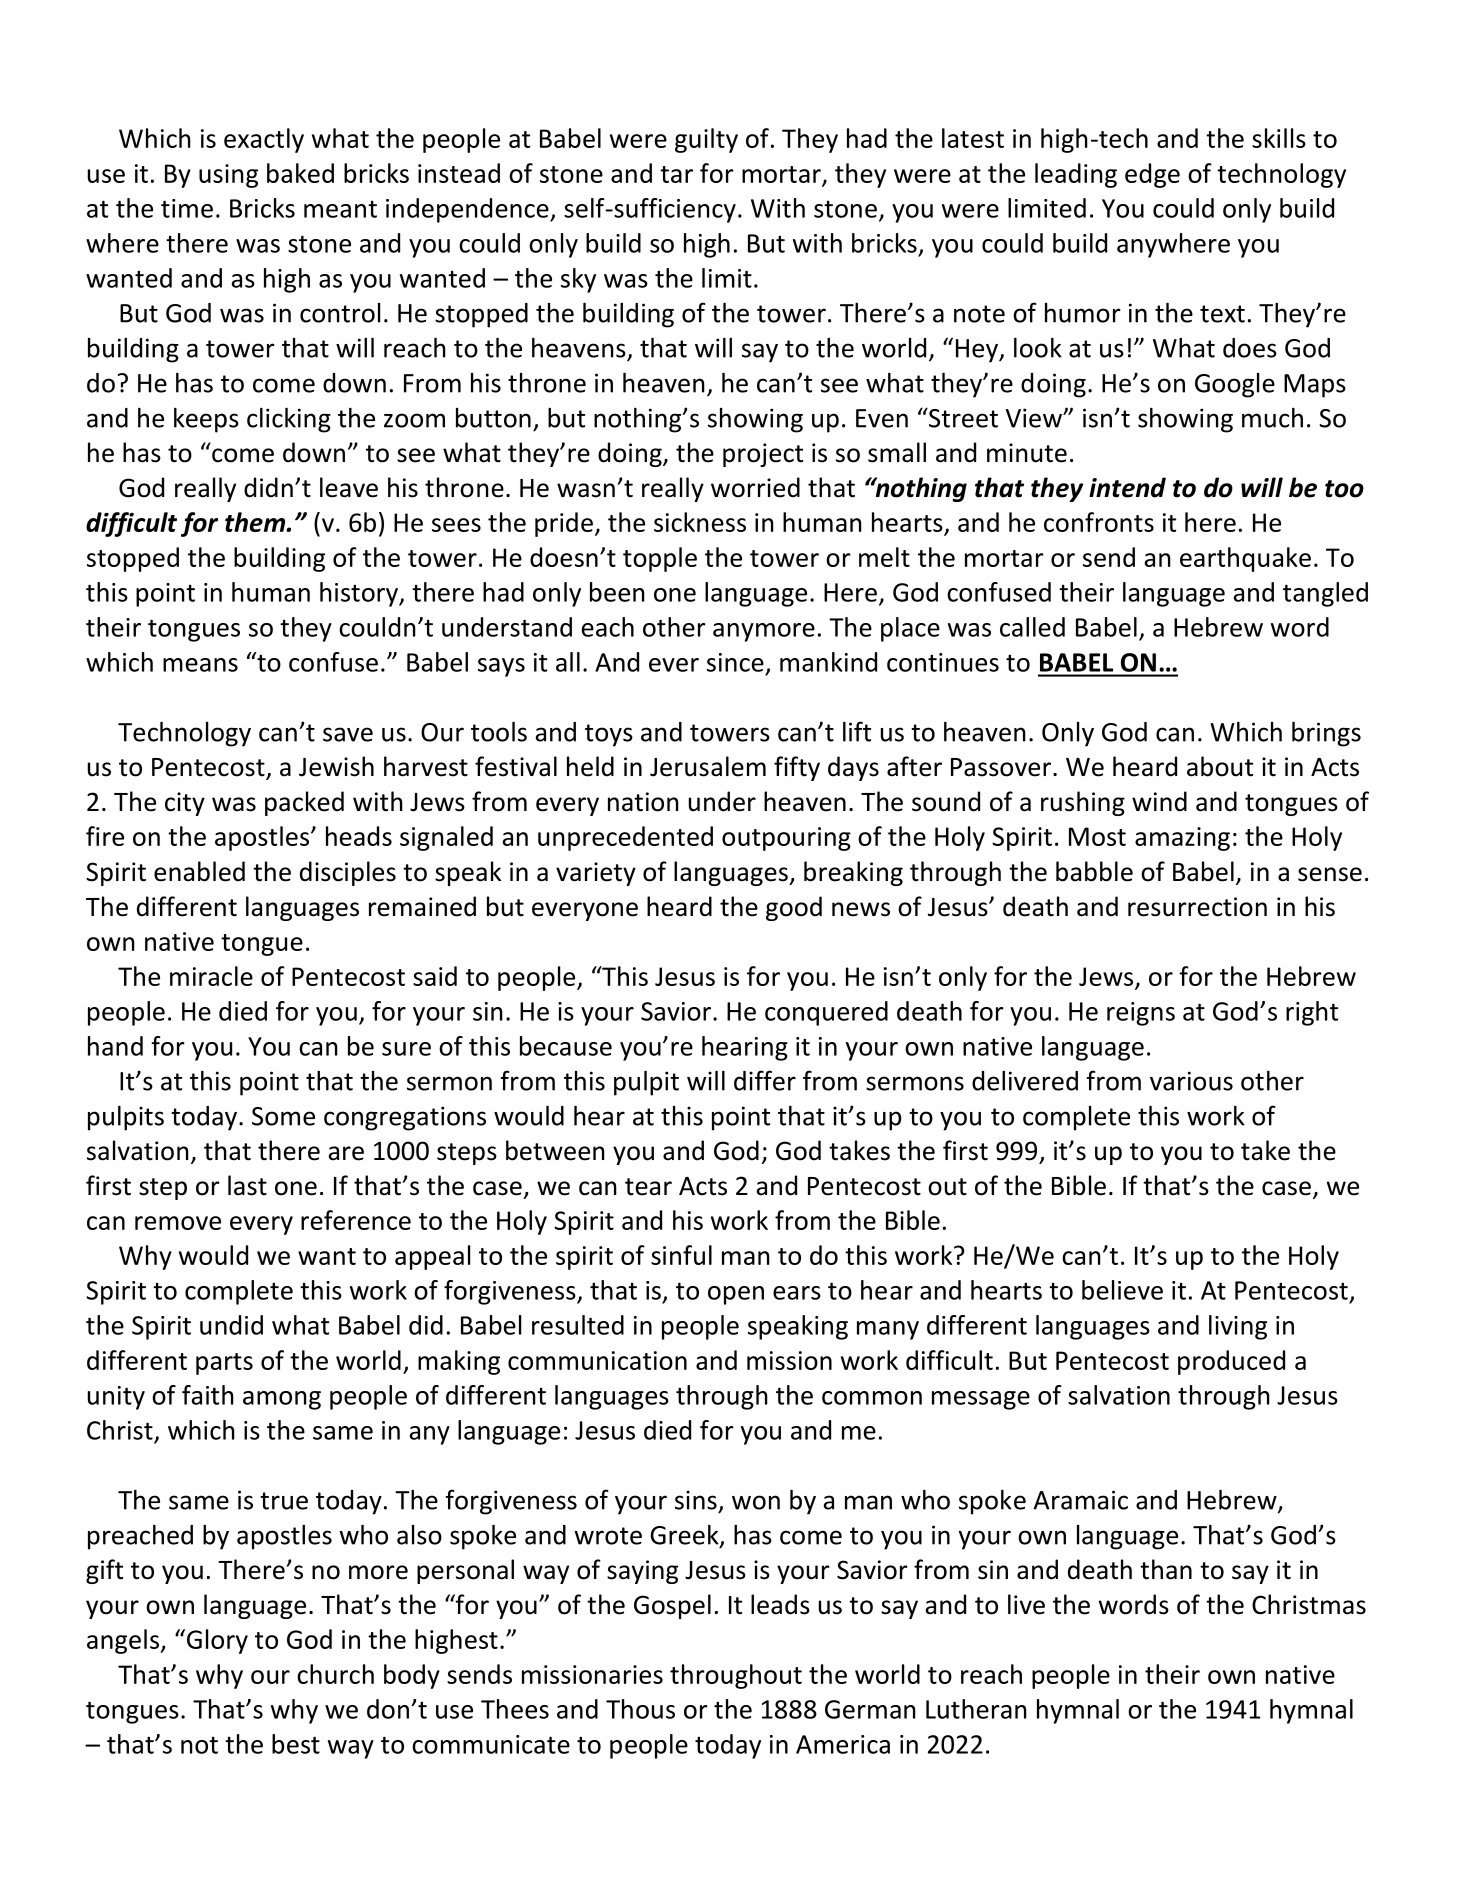 The width and height of the screenshot is (1458, 1887). I want to click on various, so click(1191, 1081).
